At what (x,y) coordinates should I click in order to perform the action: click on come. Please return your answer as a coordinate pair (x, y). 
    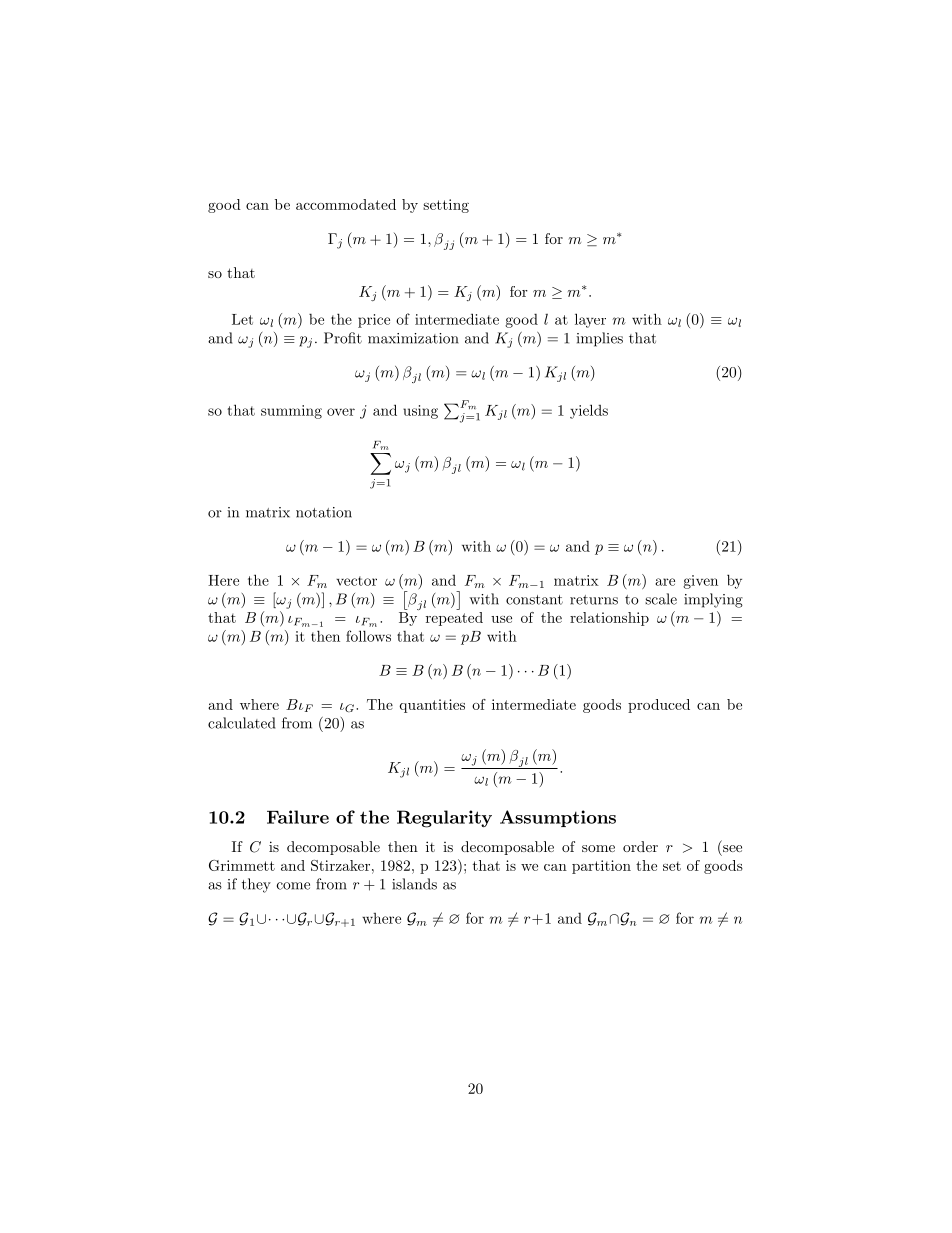
    Looking at the image, I should click on (293, 886).
